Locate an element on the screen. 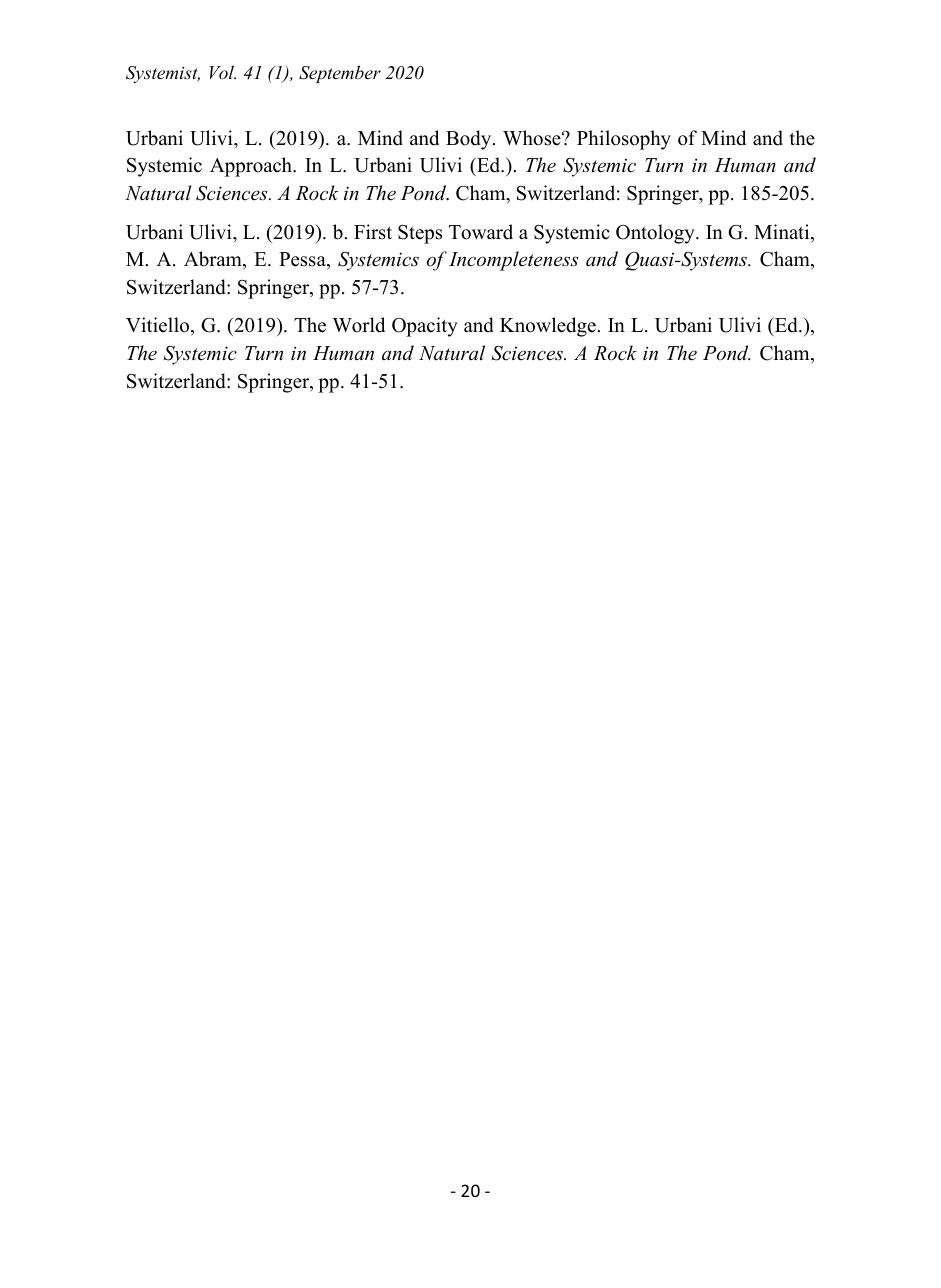 This screenshot has width=941, height=1288. Philosophy is located at coordinates (624, 140).
